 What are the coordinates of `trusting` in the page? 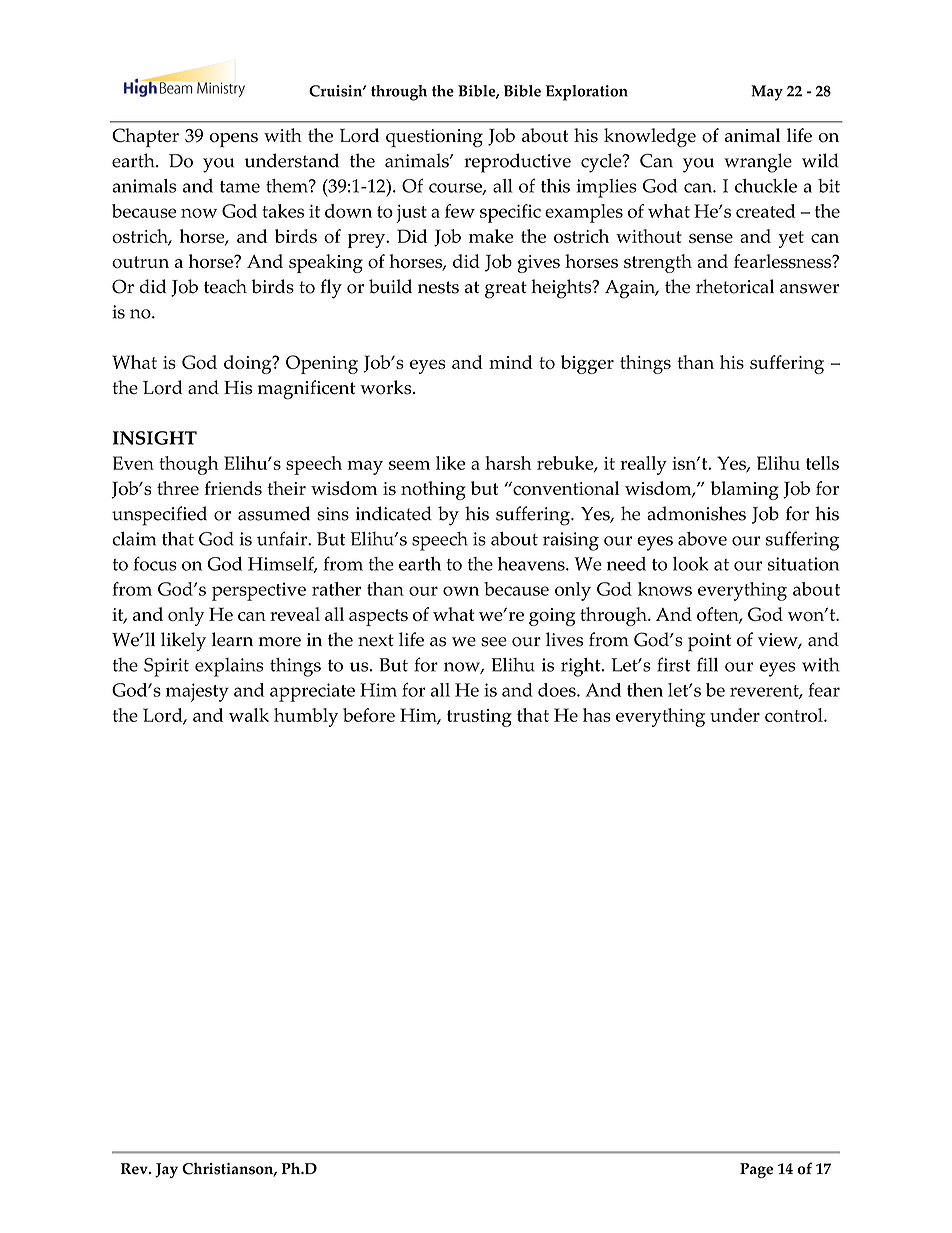 It's located at (479, 718).
